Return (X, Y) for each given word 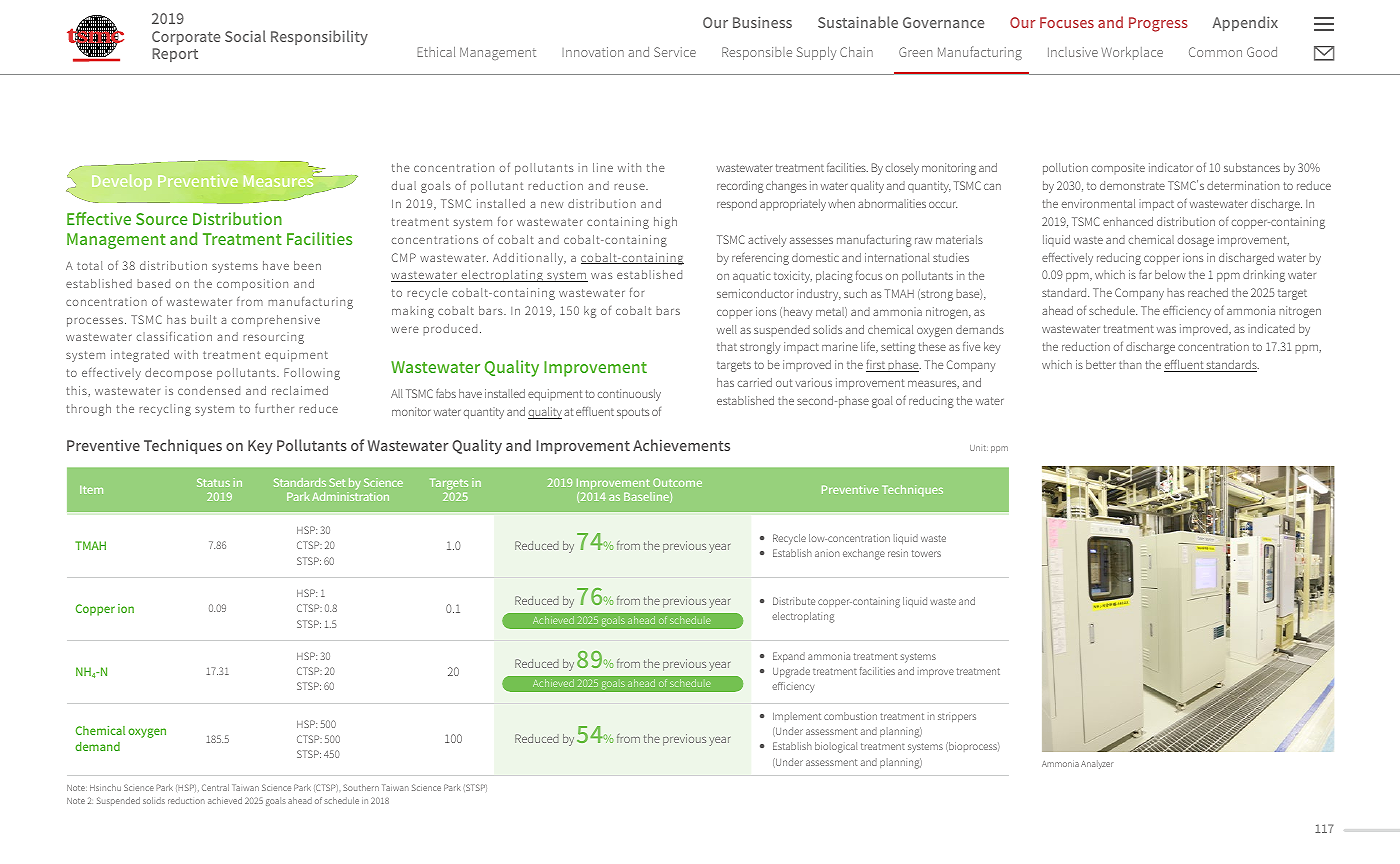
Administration (350, 496)
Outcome (677, 482)
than (1130, 364)
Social (245, 36)
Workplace (1132, 53)
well (727, 329)
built (204, 319)
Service (675, 52)
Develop (122, 182)
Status (213, 482)
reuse (630, 186)
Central (215, 787)
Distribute (794, 601)
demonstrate (1132, 185)
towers (926, 553)
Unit (979, 448)
